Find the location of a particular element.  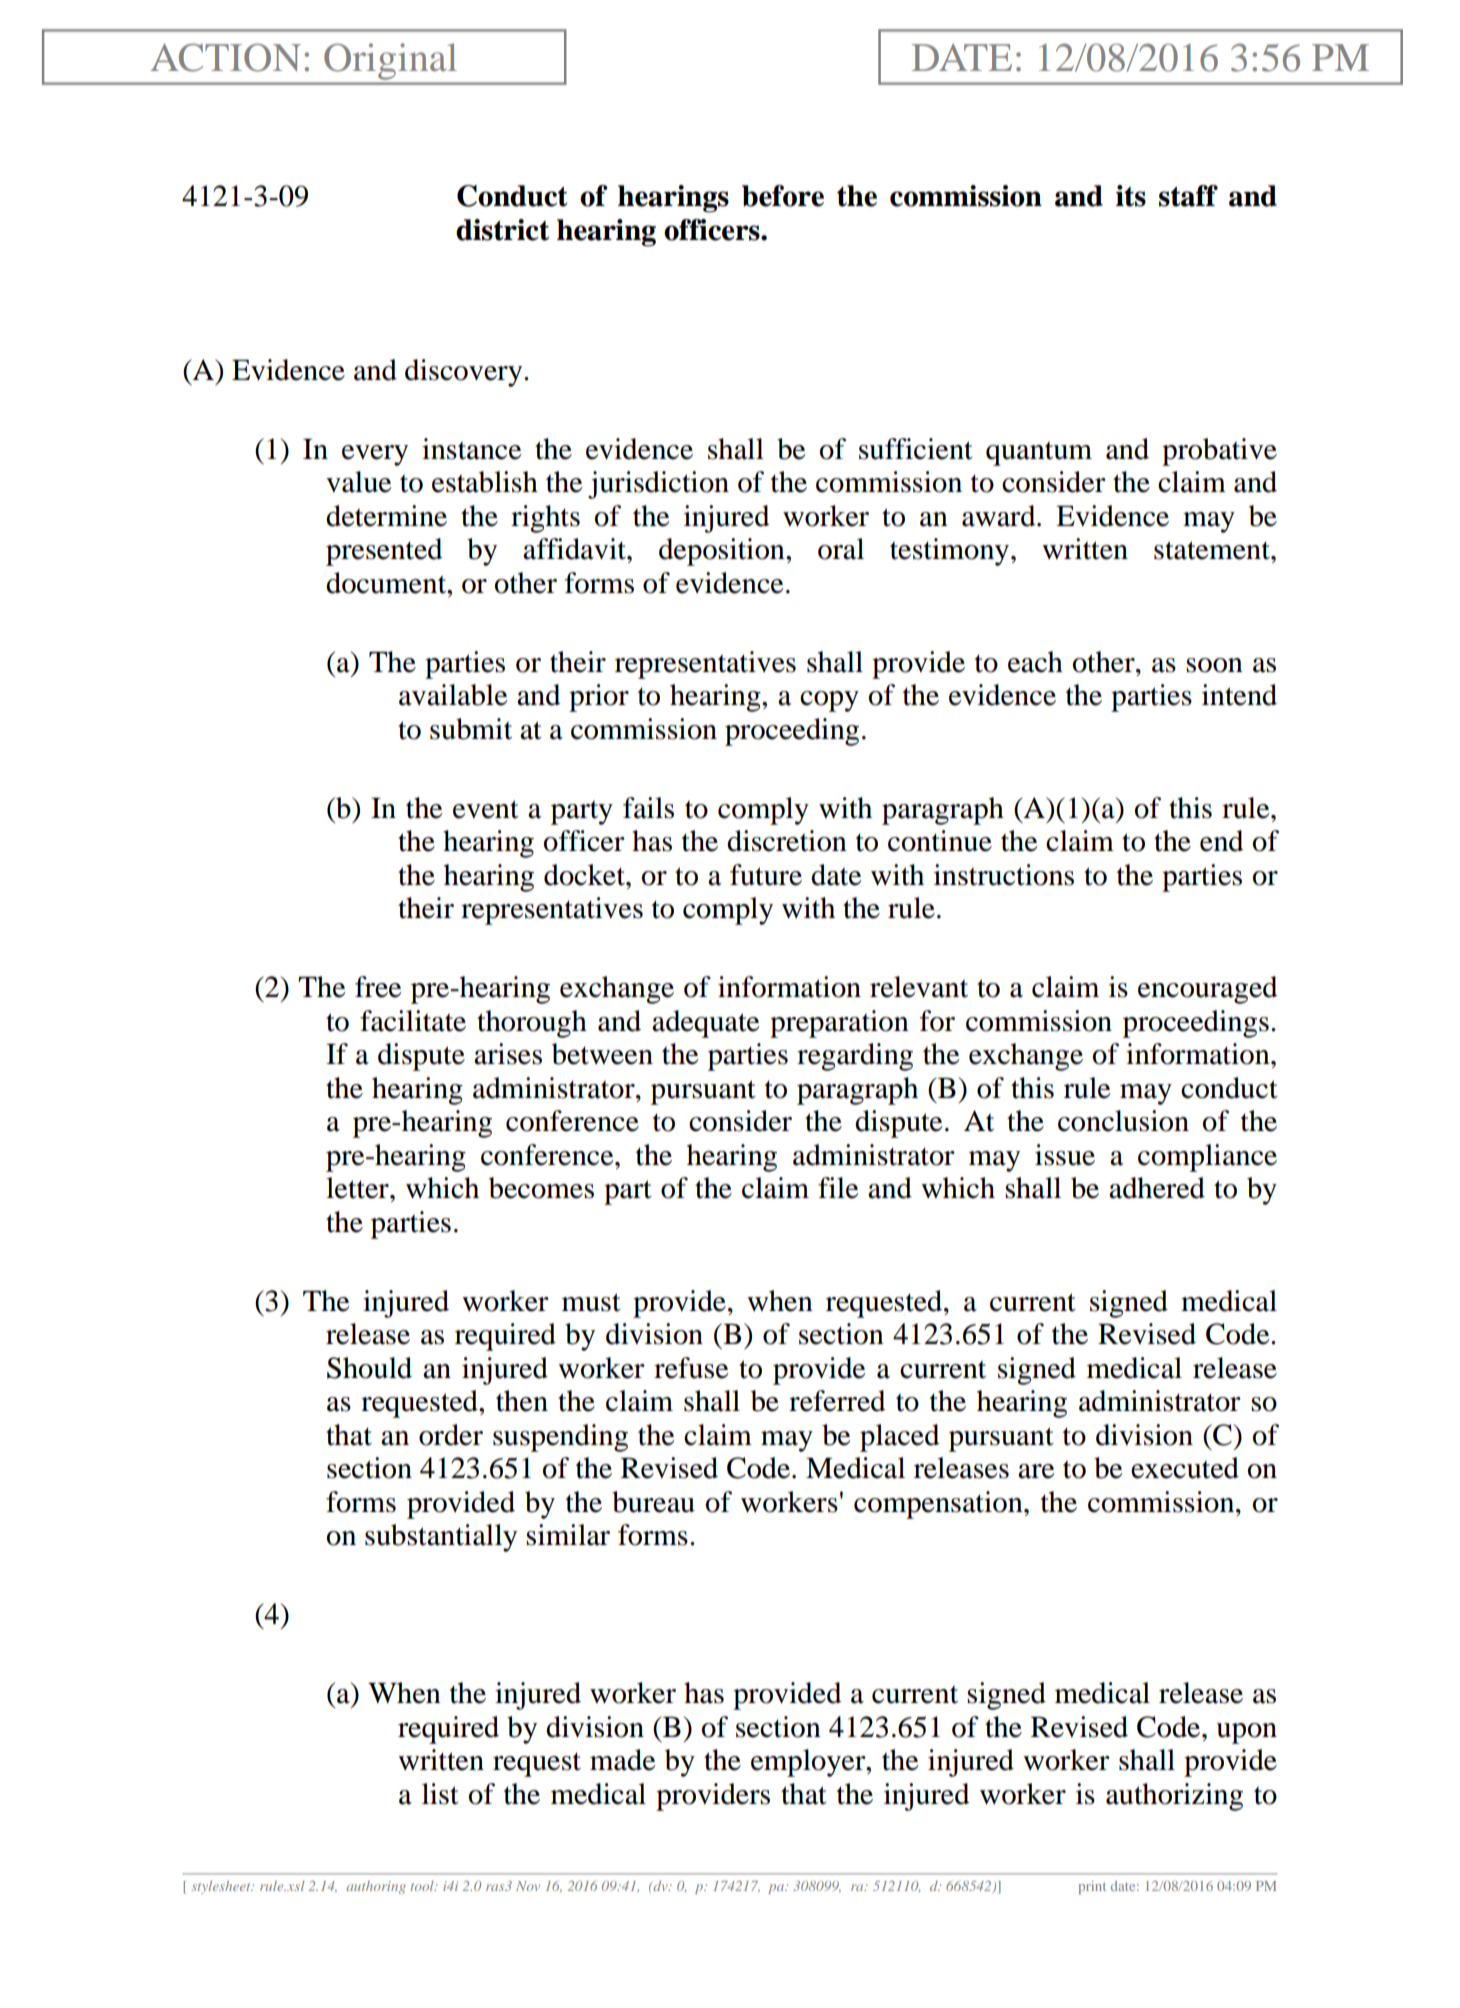

Original is located at coordinates (390, 62).
